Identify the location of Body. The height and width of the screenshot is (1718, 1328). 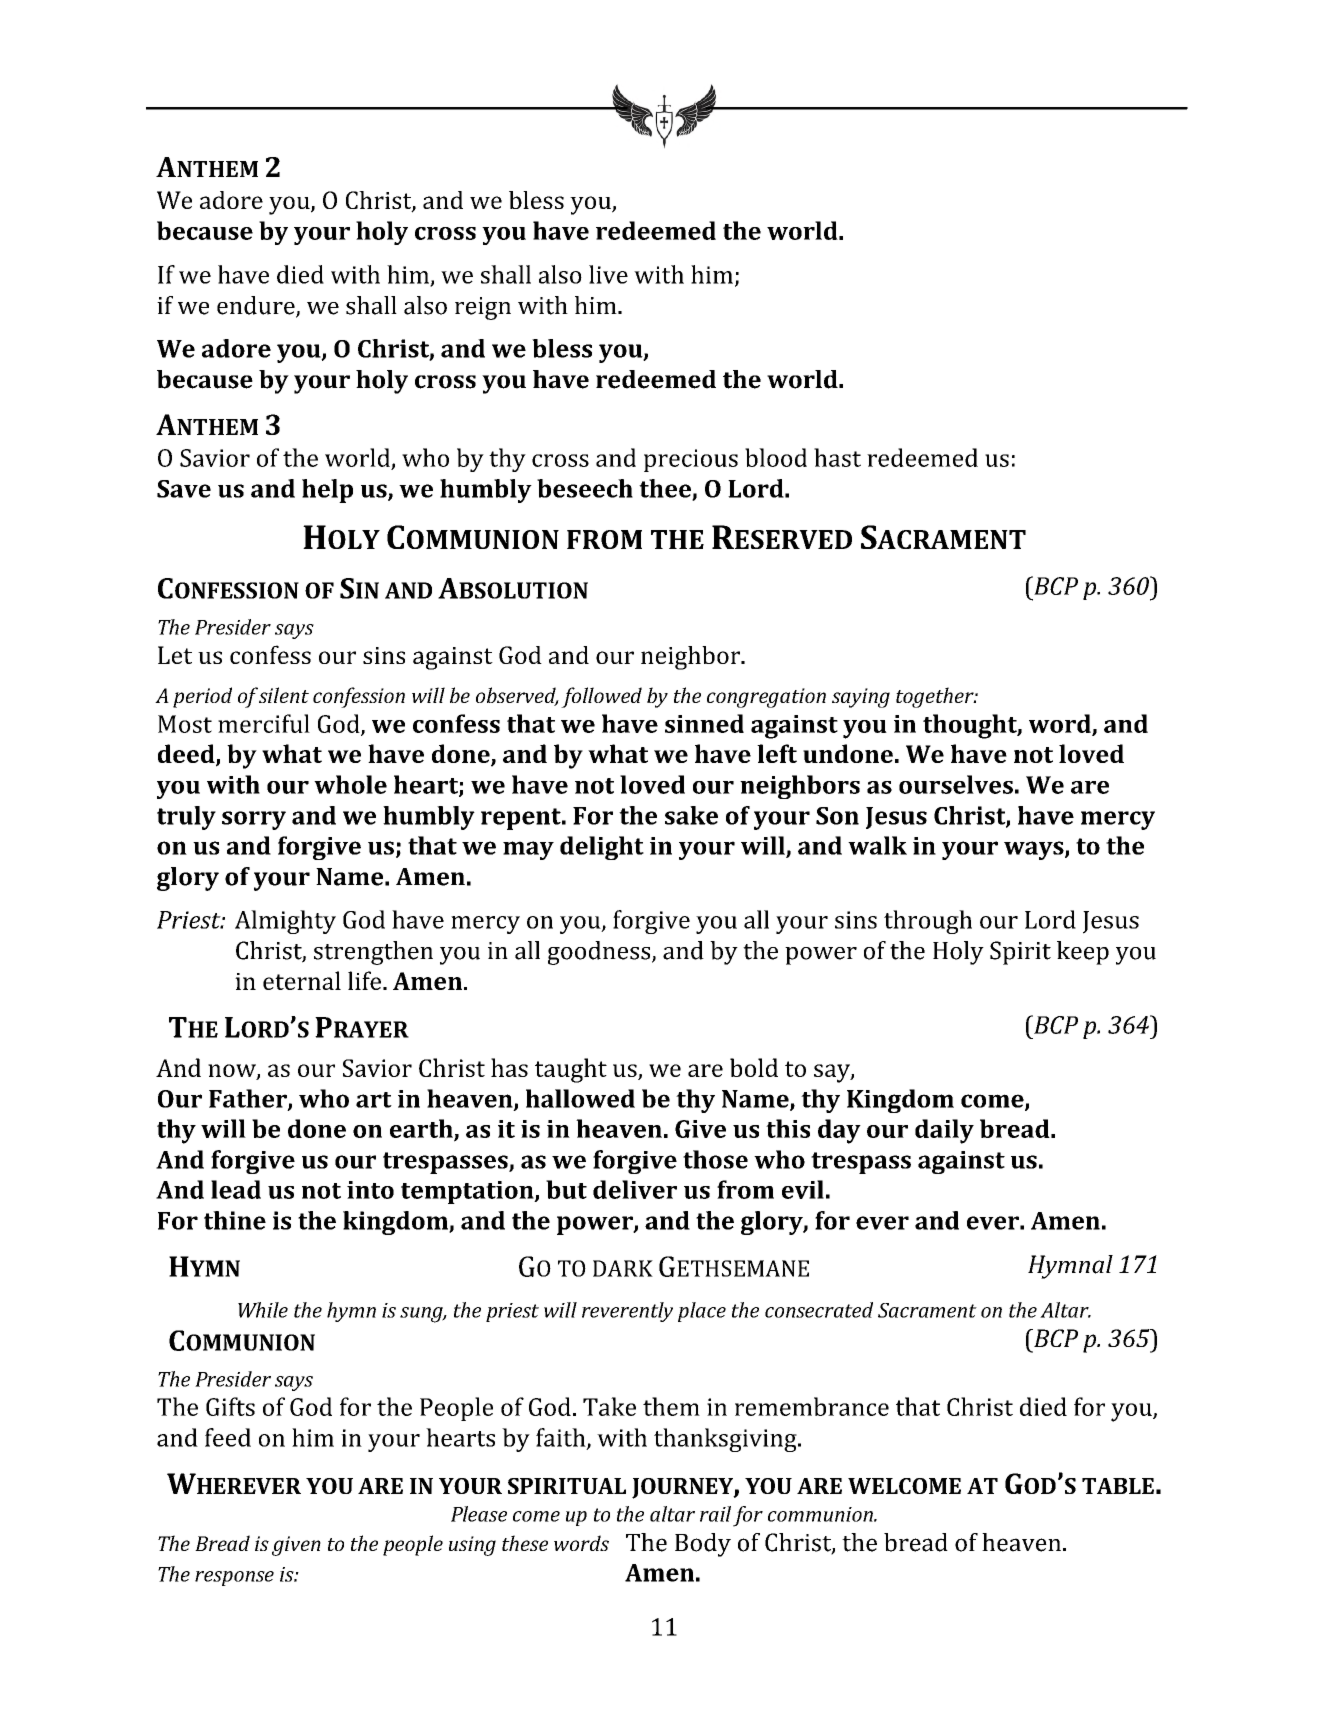
(703, 1545).
